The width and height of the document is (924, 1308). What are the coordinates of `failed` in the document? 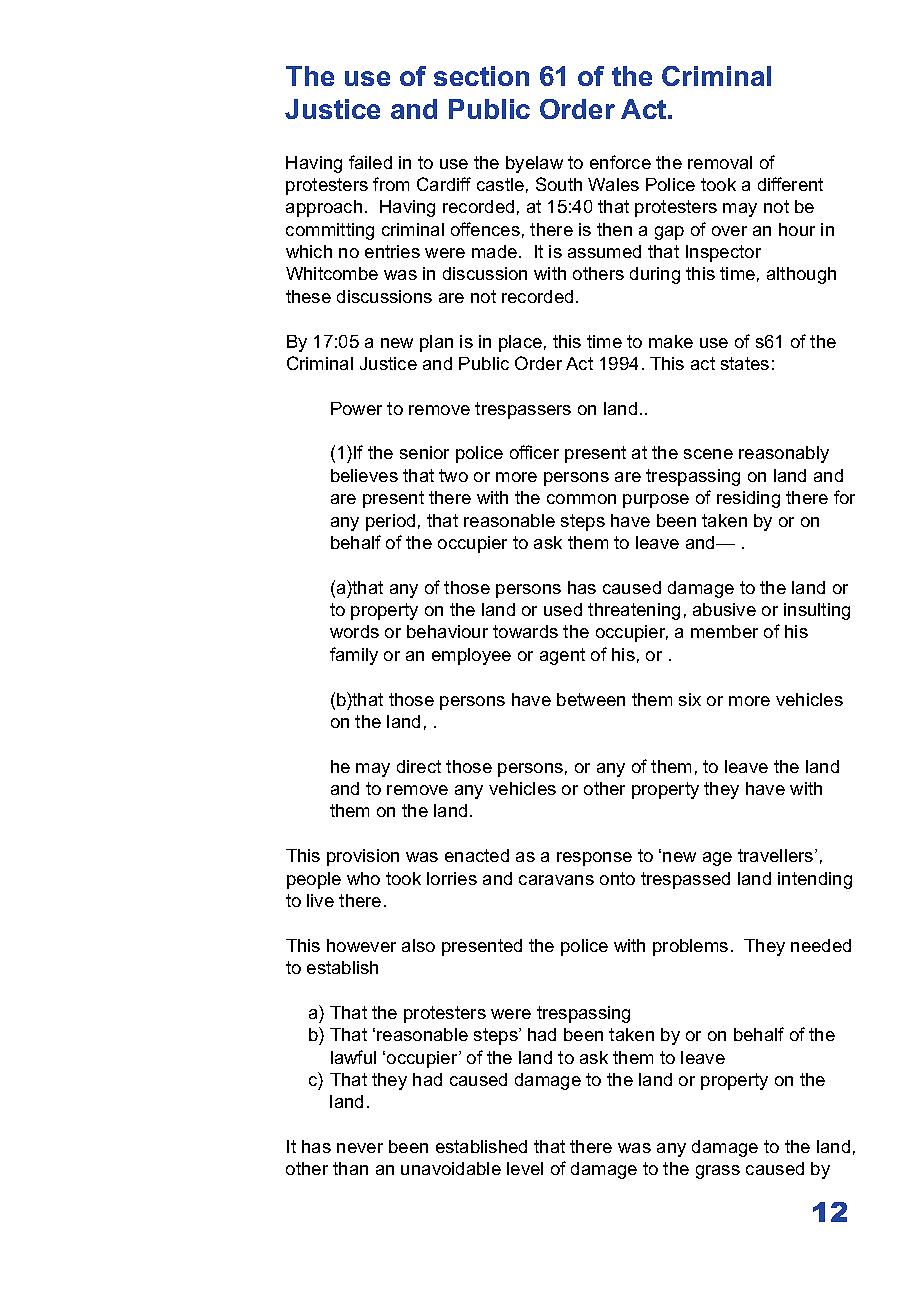 It's located at (370, 162).
